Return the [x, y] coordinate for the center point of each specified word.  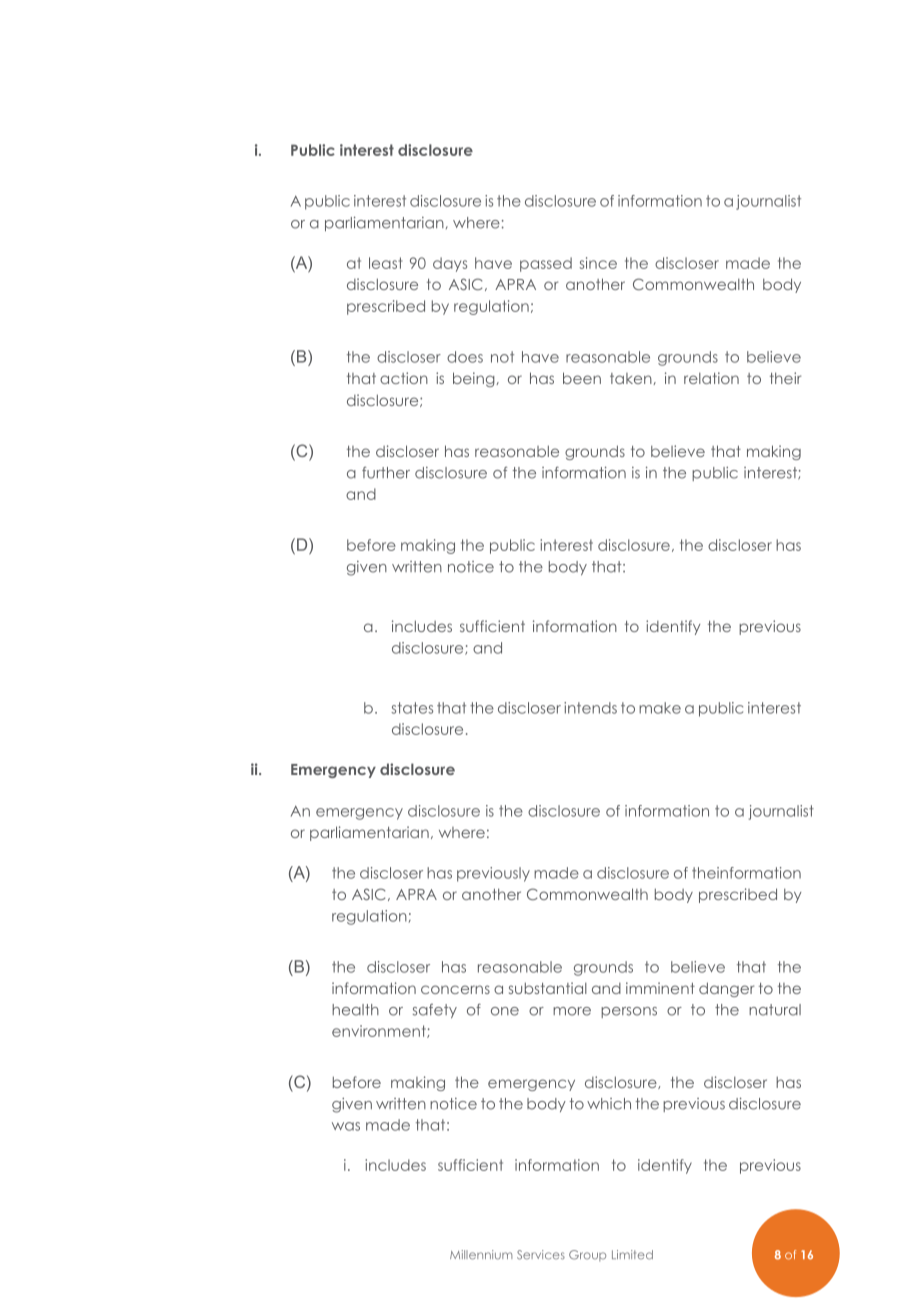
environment [380, 1031]
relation [711, 378]
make [660, 708]
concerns [455, 989]
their [785, 378]
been [582, 378]
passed [546, 264]
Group [587, 1256]
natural [775, 1010]
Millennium [481, 1255]
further [386, 473]
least [385, 263]
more [572, 1011]
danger [726, 989]
